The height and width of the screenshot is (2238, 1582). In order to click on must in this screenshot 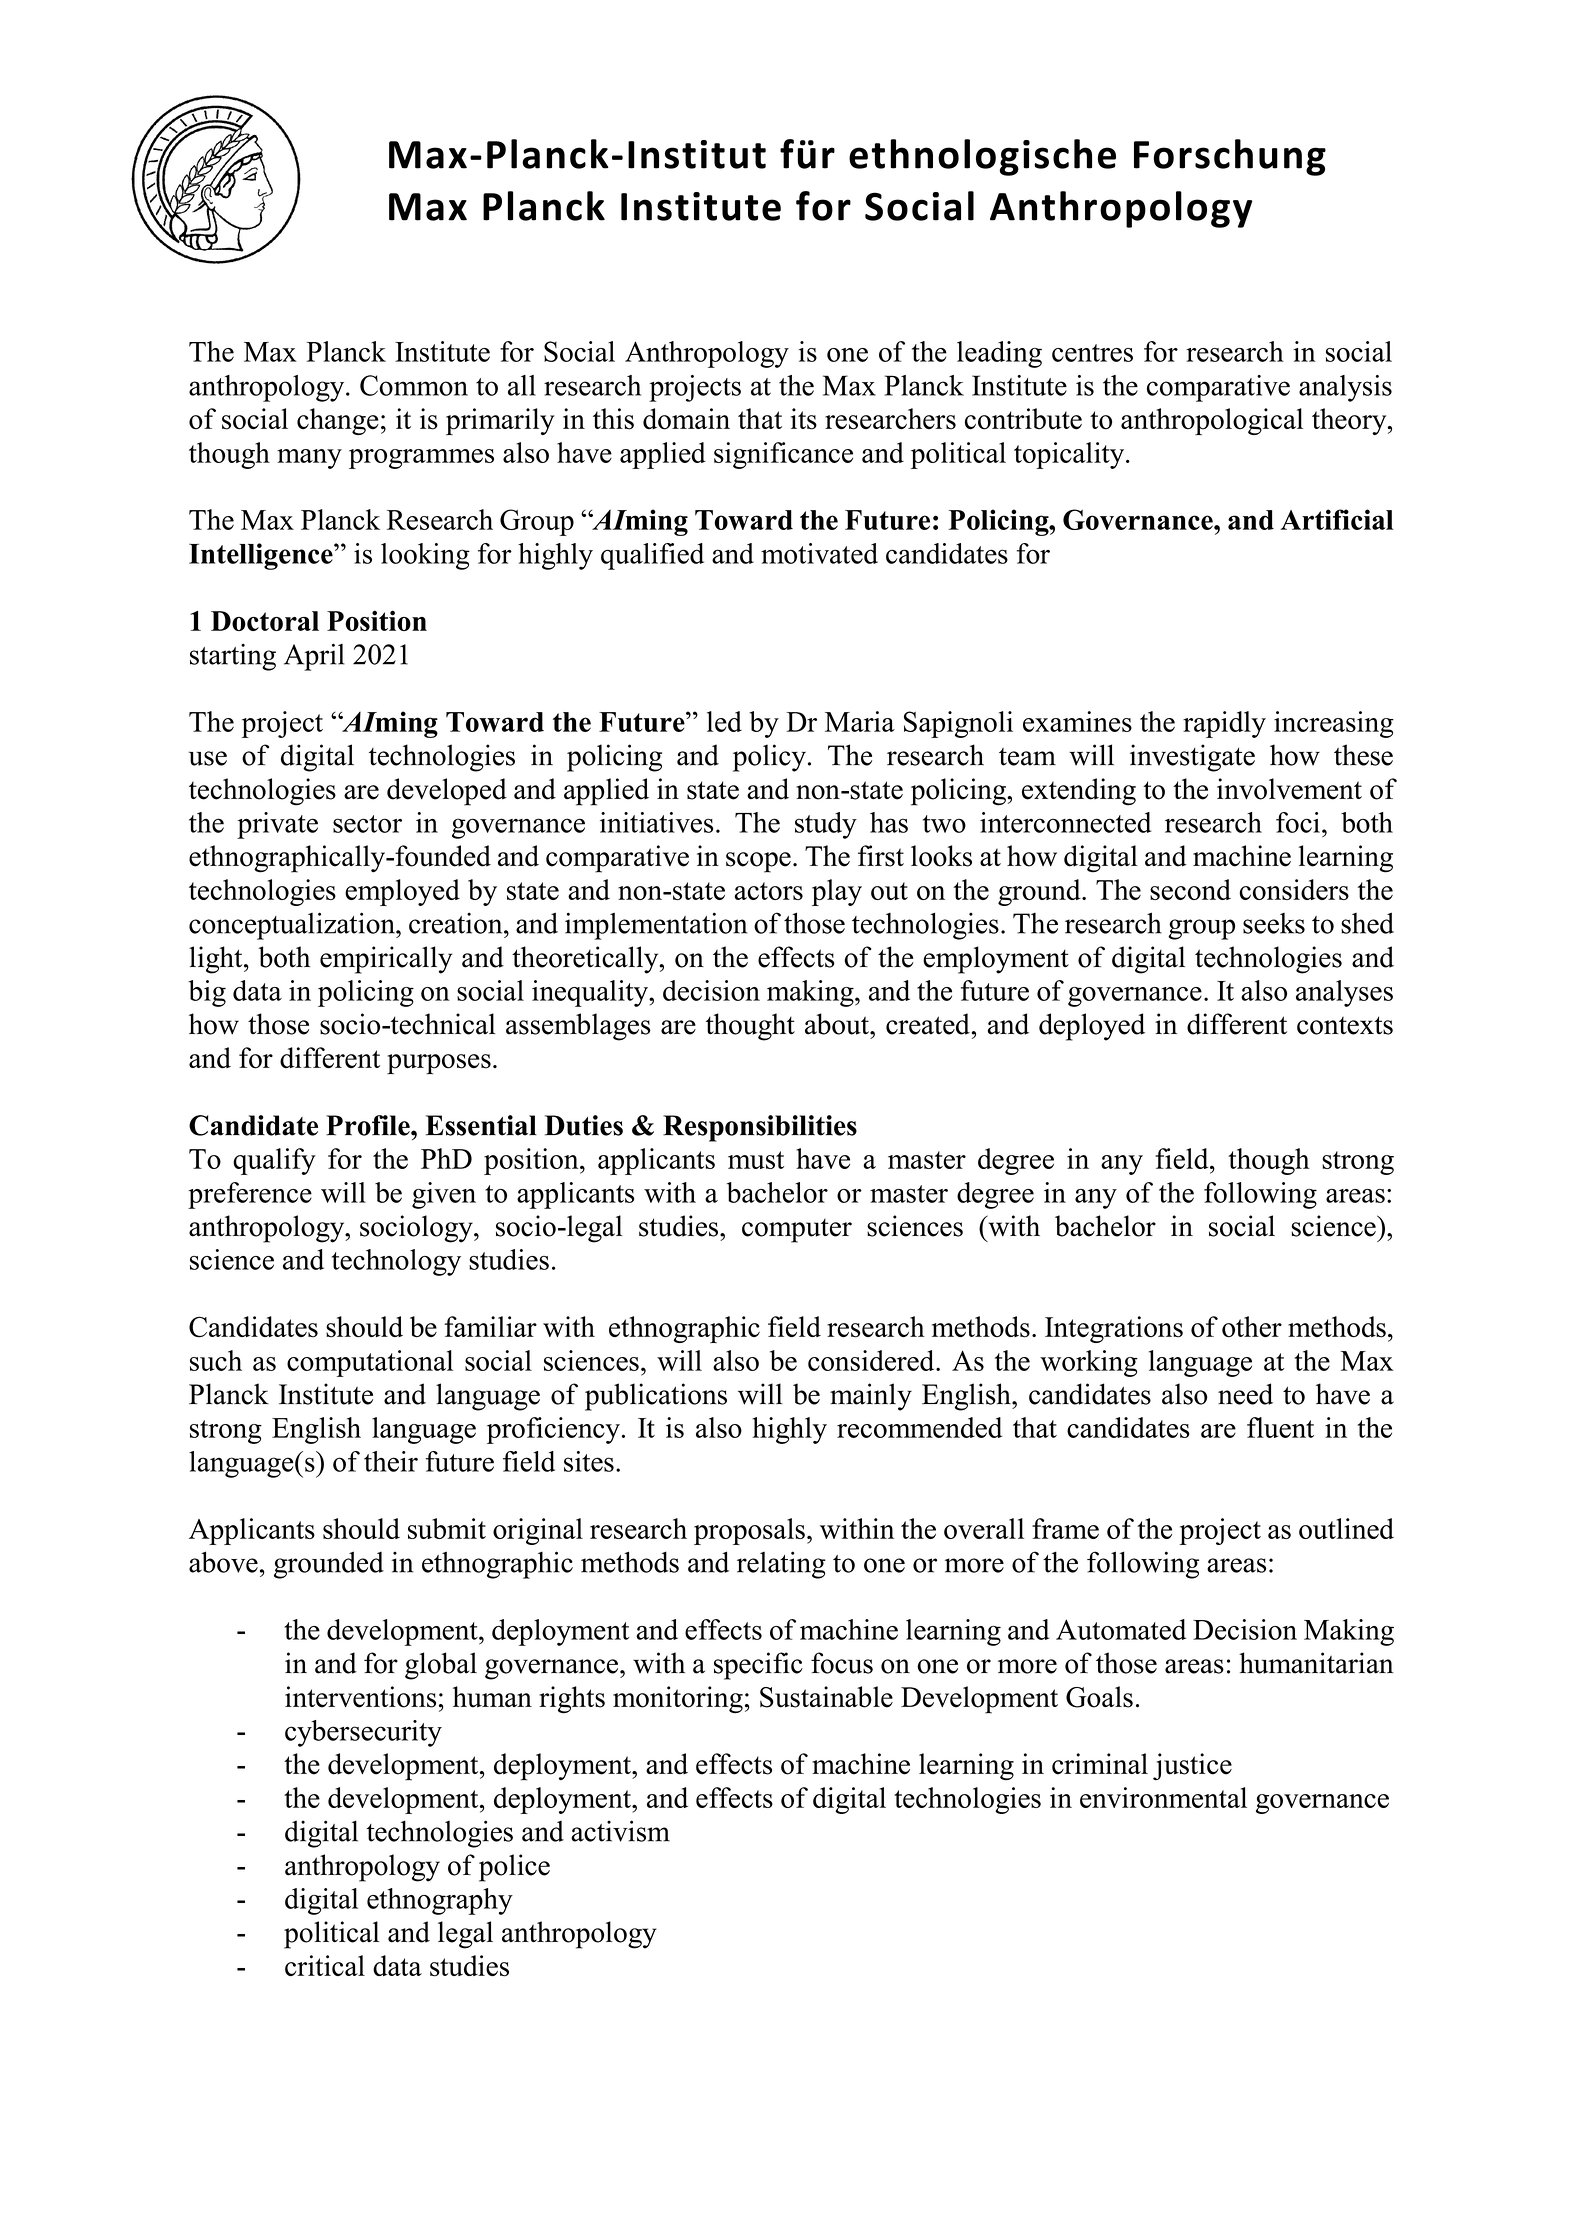, I will do `click(756, 1160)`.
